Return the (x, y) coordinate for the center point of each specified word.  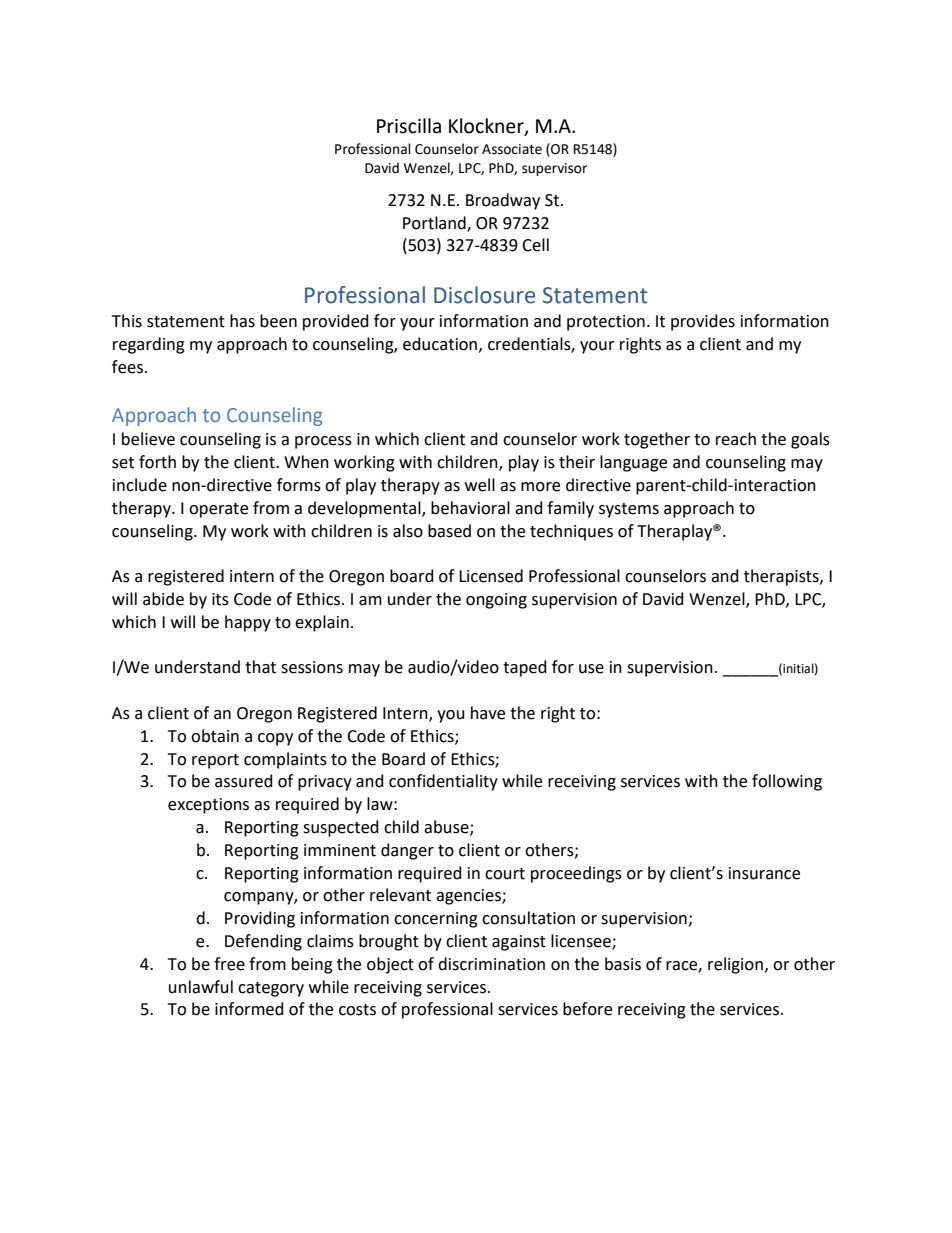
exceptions (208, 806)
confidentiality (443, 782)
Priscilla (409, 126)
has (242, 321)
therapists (782, 577)
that (260, 667)
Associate (512, 149)
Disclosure (484, 295)
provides (703, 322)
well (480, 485)
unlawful (201, 987)
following (787, 782)
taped (525, 668)
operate (218, 510)
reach (736, 439)
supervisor (554, 169)
